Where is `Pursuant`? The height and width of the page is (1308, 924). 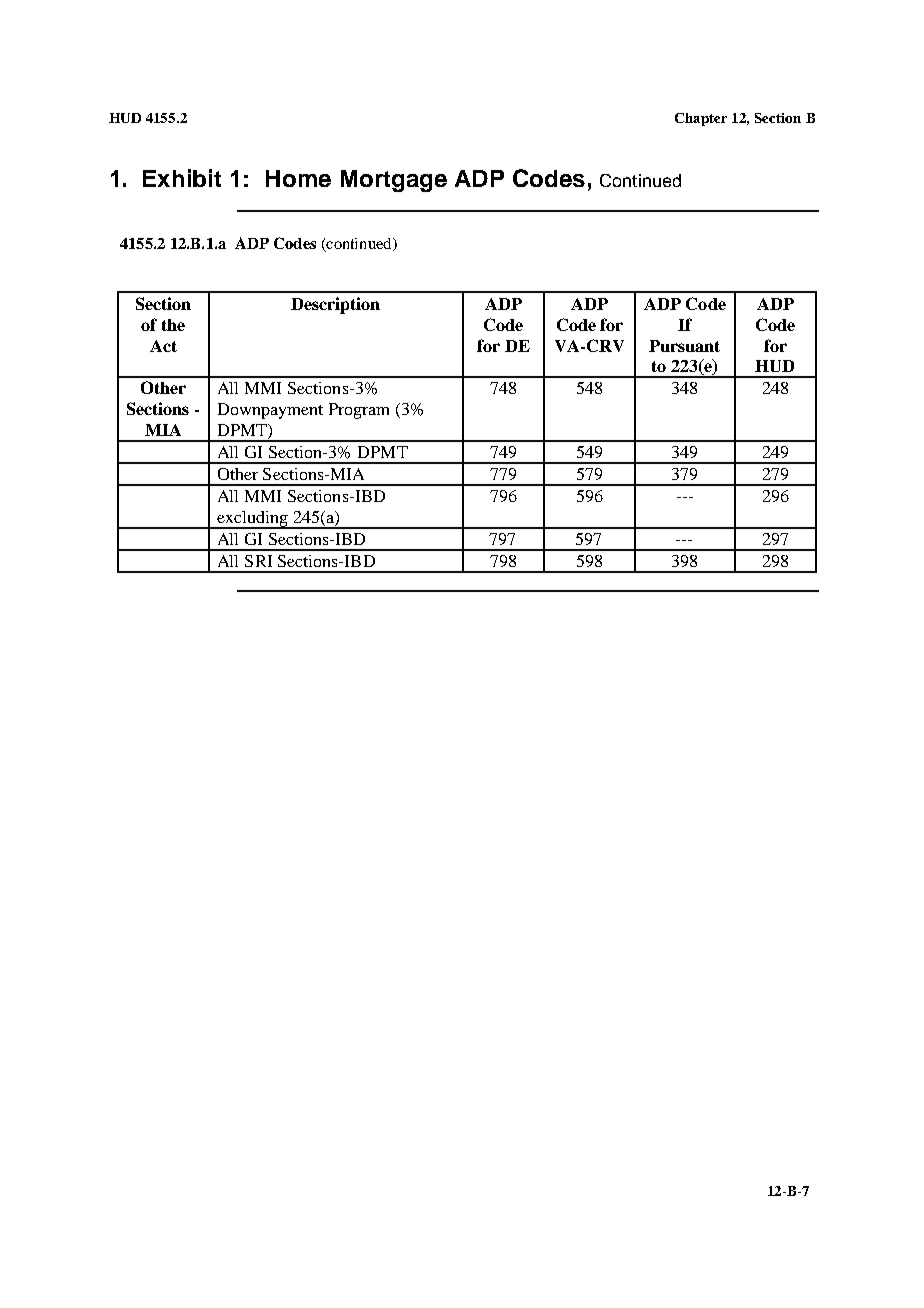
Pursuant is located at coordinates (684, 346).
